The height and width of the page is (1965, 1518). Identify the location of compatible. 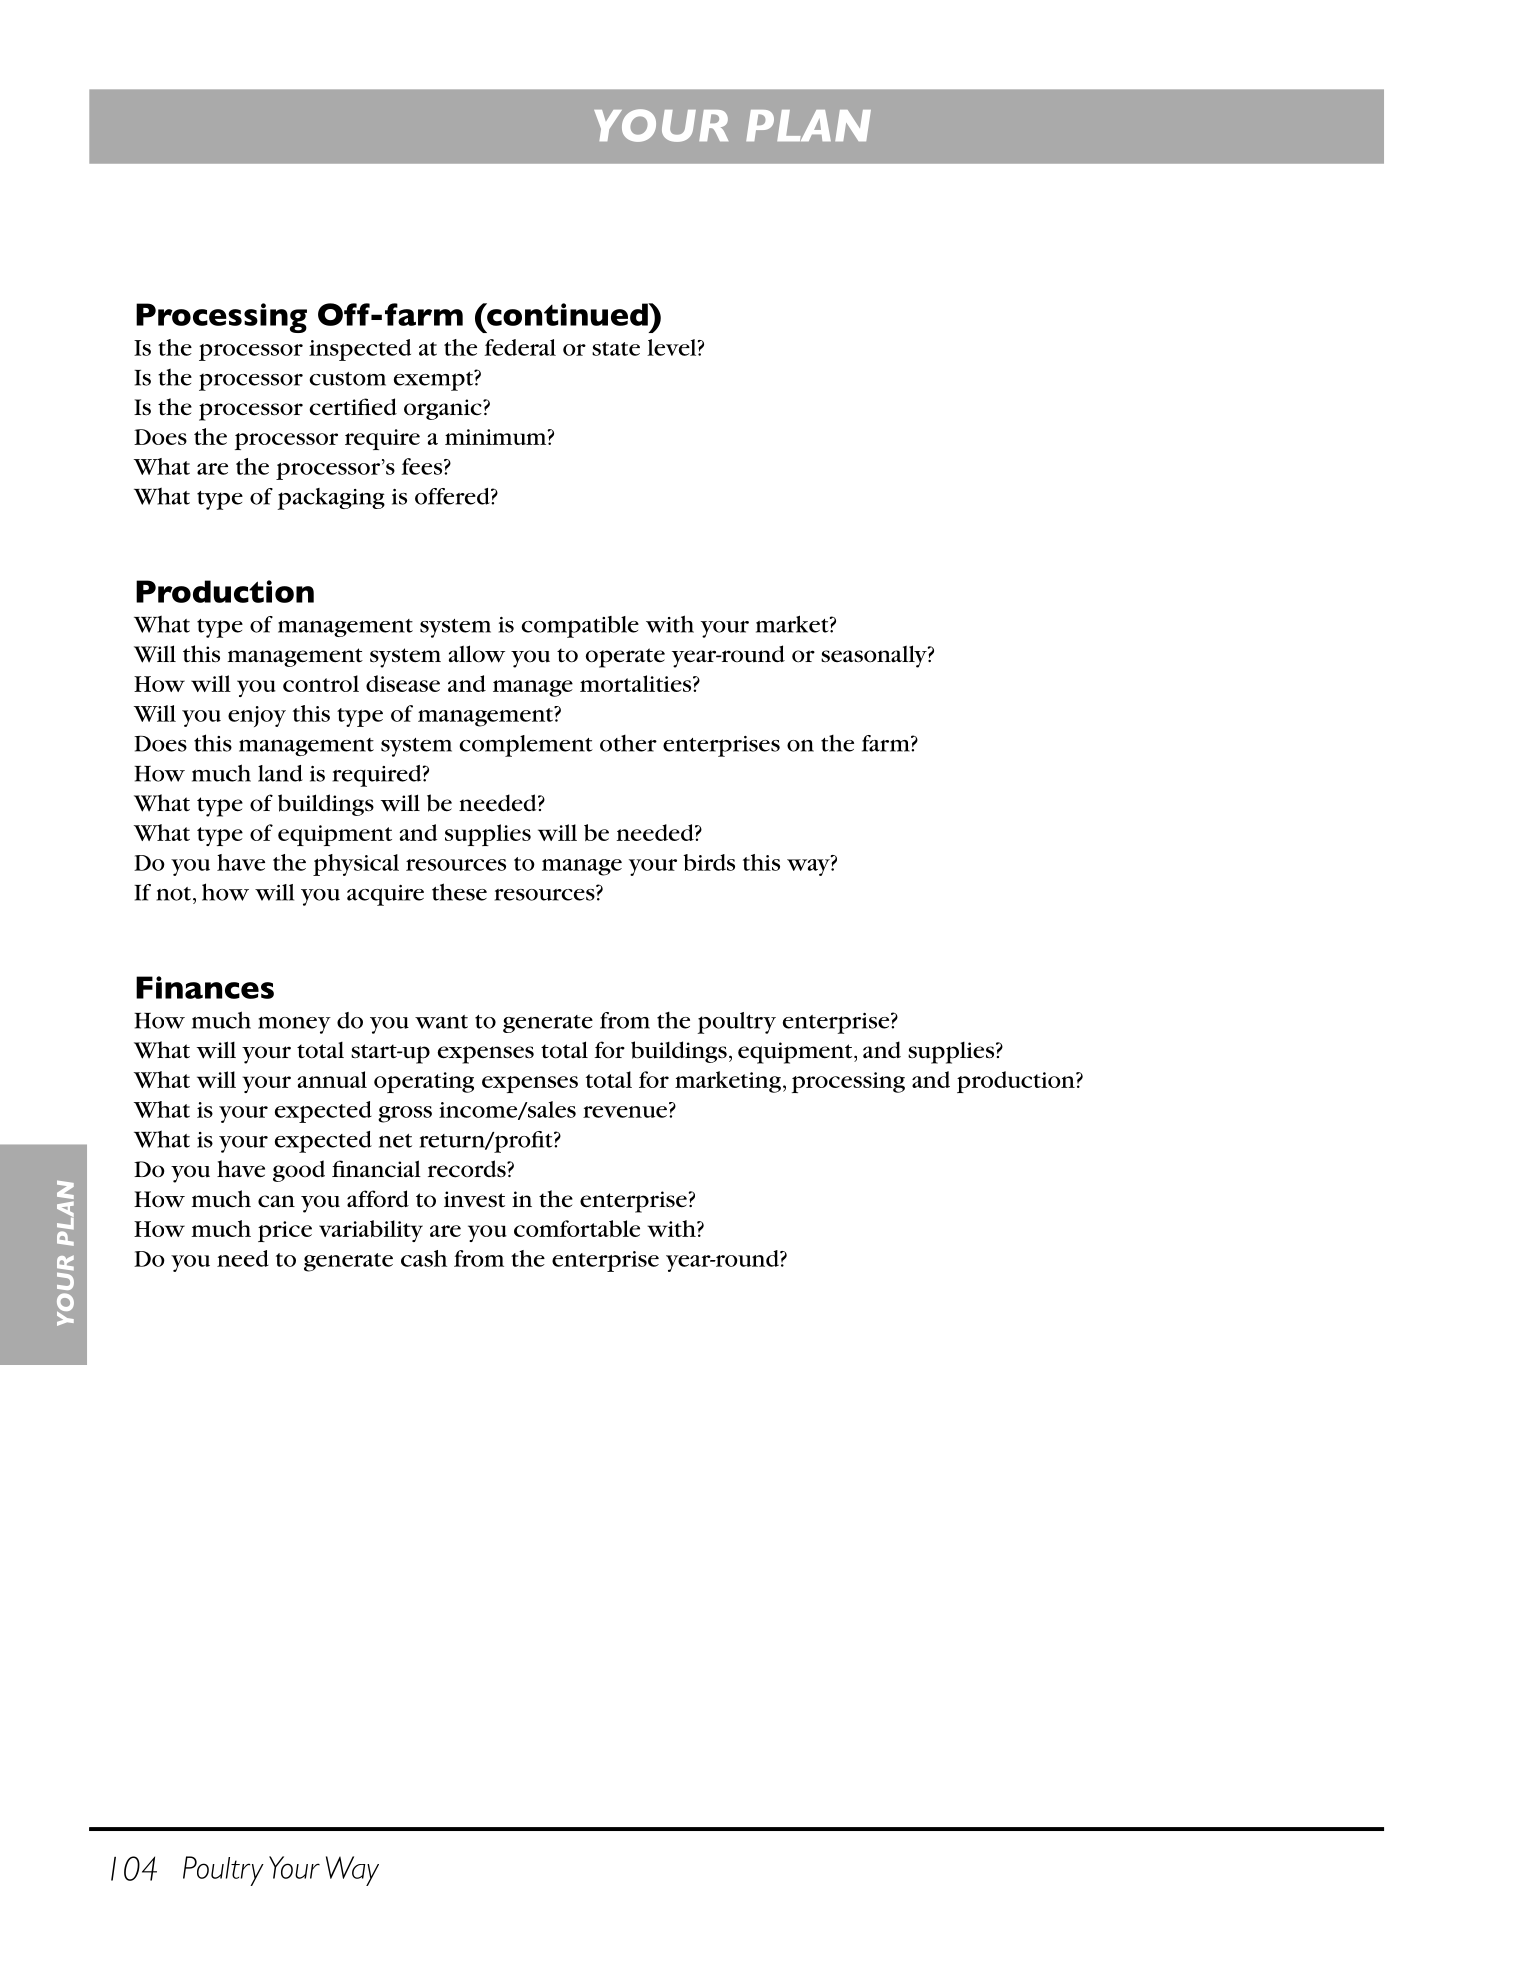
(580, 627).
